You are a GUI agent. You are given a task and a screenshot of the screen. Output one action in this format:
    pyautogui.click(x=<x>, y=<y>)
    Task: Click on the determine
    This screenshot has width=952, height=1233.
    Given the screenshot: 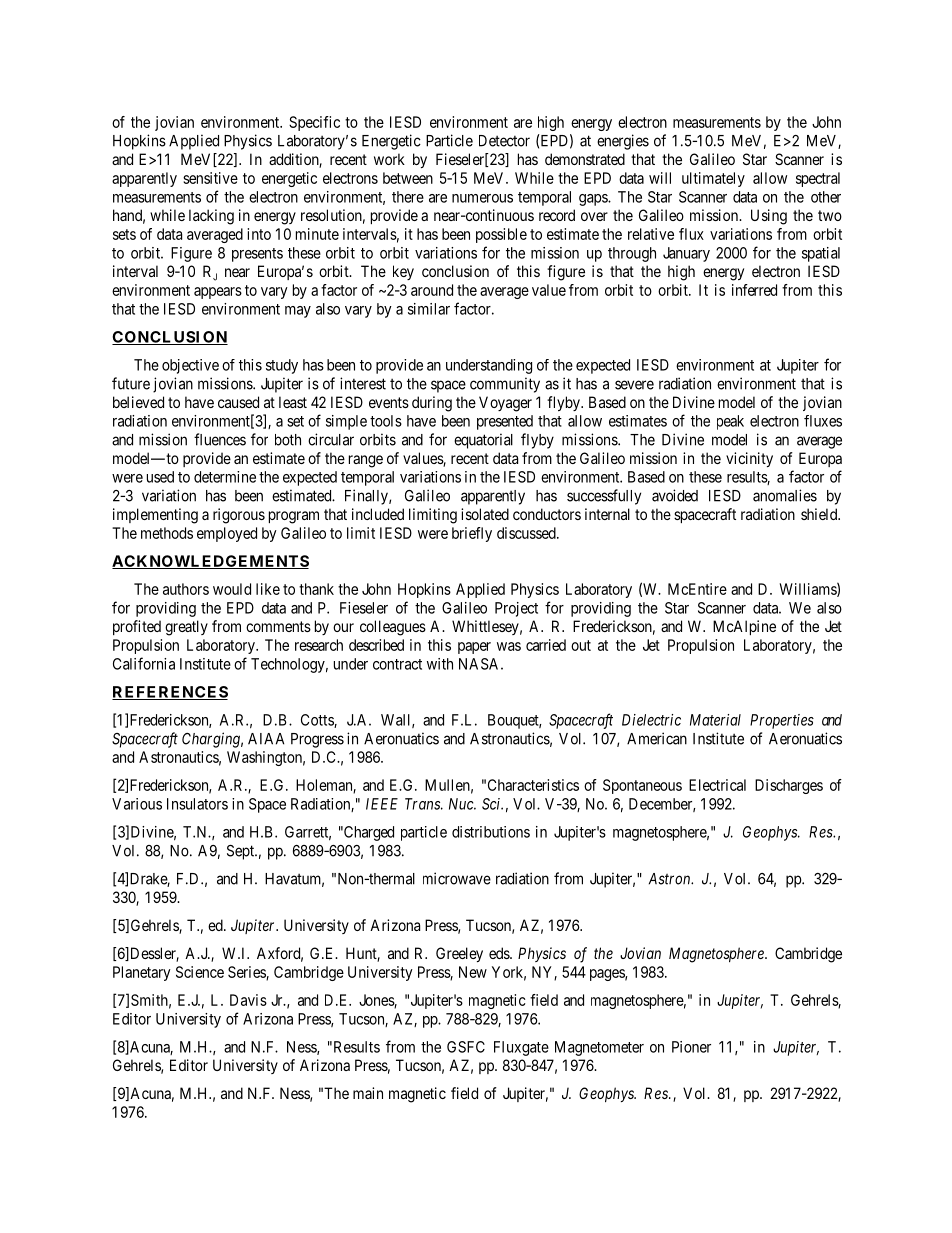 What is the action you would take?
    pyautogui.click(x=225, y=477)
